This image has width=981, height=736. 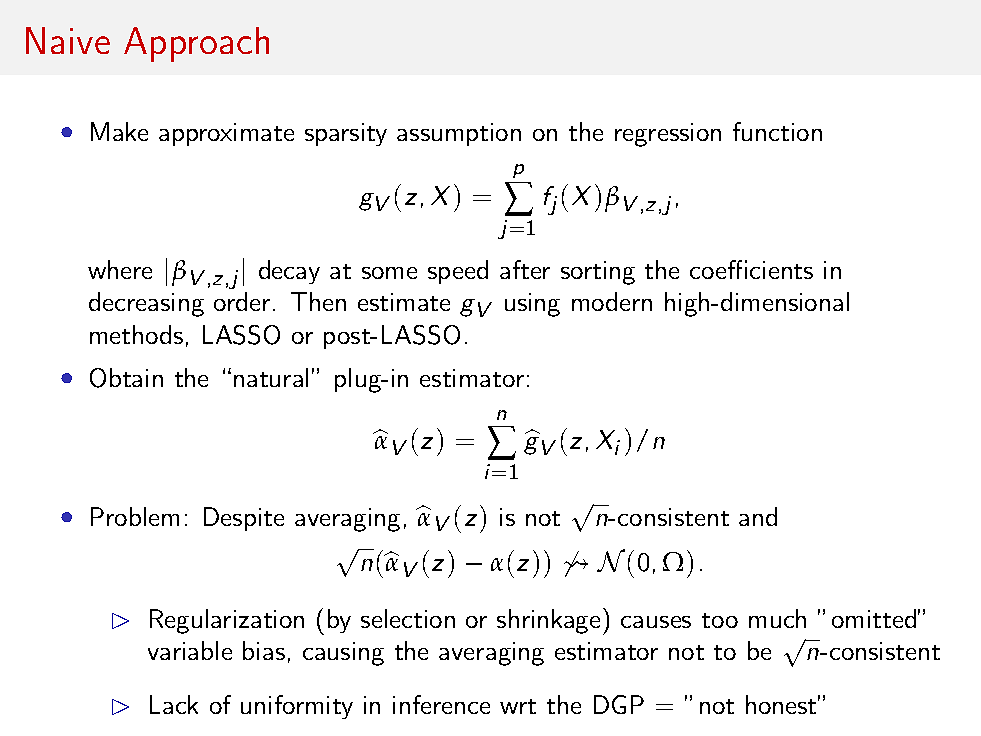 What do you see at coordinates (751, 269) in the image?
I see `coefficients` at bounding box center [751, 269].
